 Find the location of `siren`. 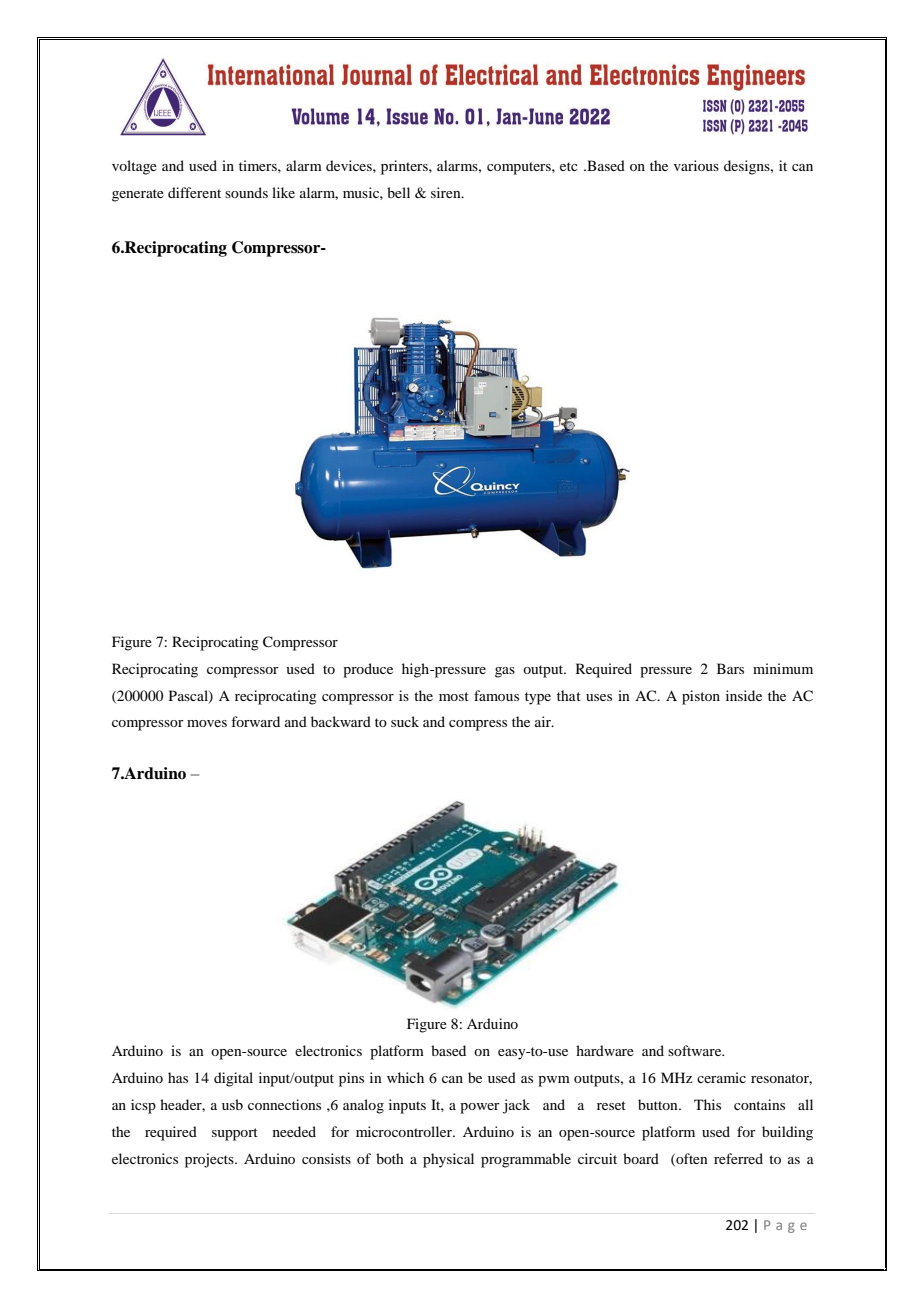

siren is located at coordinates (447, 192).
